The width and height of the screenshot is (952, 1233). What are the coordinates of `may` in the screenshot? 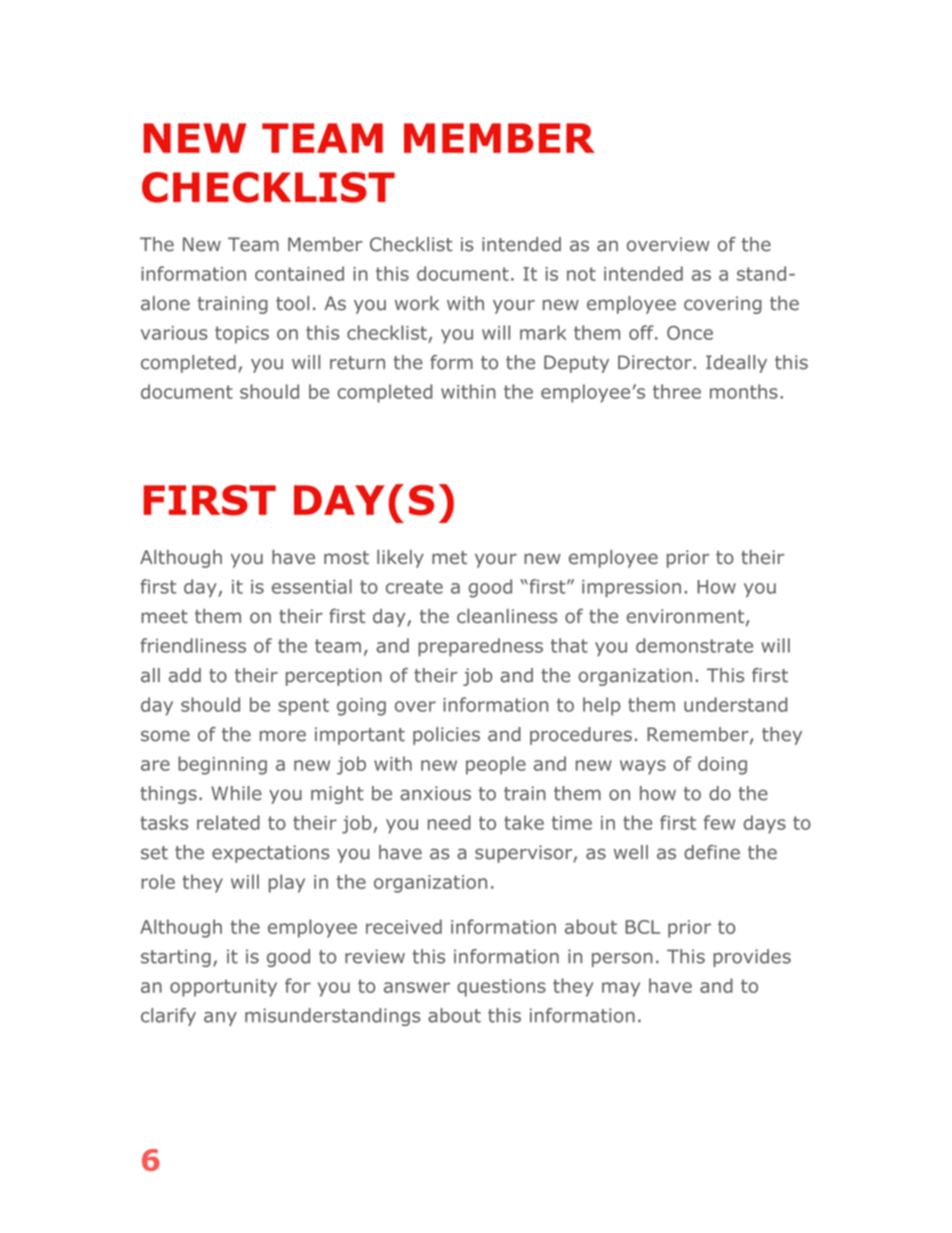 It's located at (621, 989).
